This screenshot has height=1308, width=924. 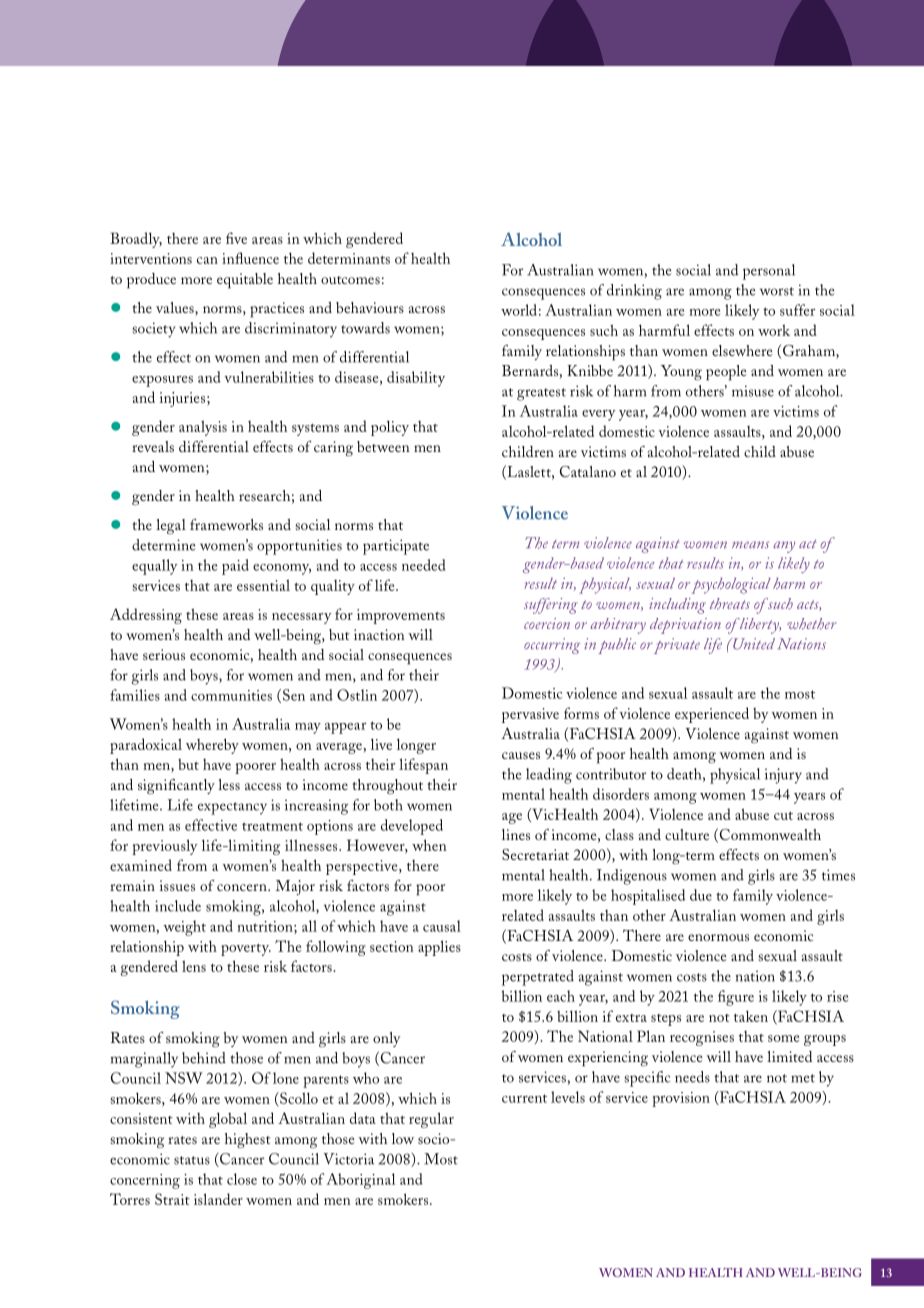 I want to click on experienced, so click(x=712, y=715).
